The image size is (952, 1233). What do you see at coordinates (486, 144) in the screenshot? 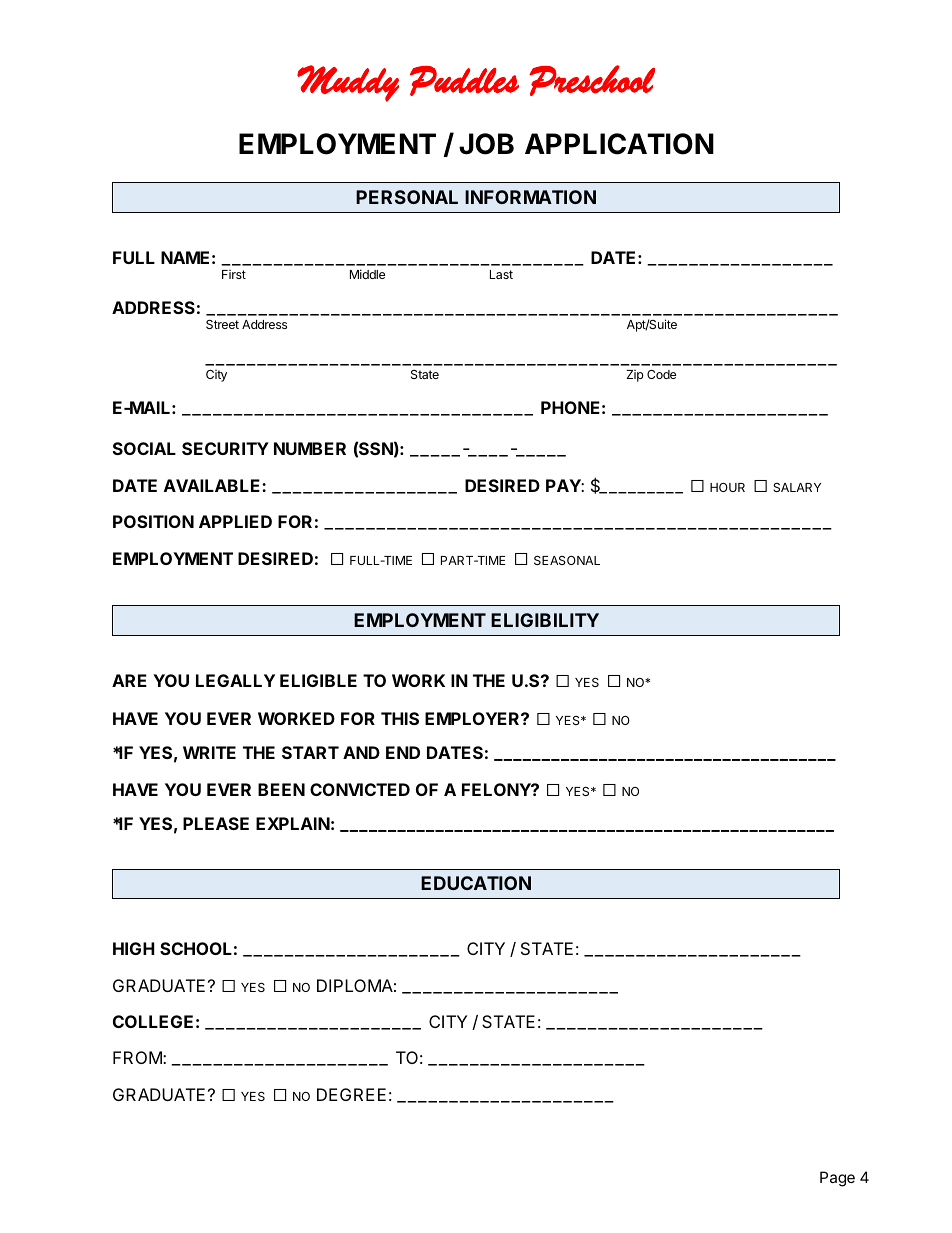
I see `JOB` at bounding box center [486, 144].
